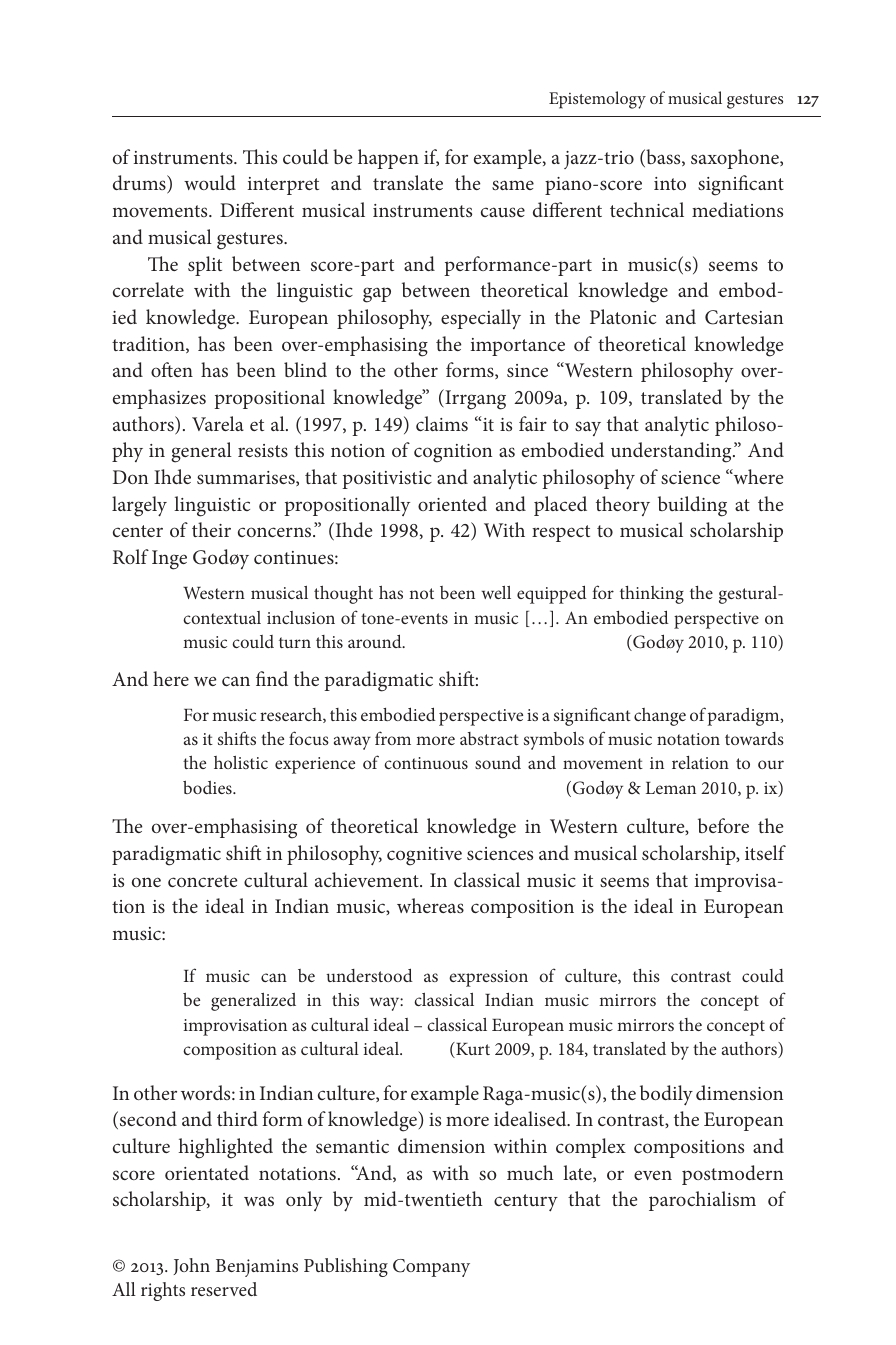 This image has width=896, height=1345. What do you see at coordinates (211, 529) in the image?
I see `their` at bounding box center [211, 529].
